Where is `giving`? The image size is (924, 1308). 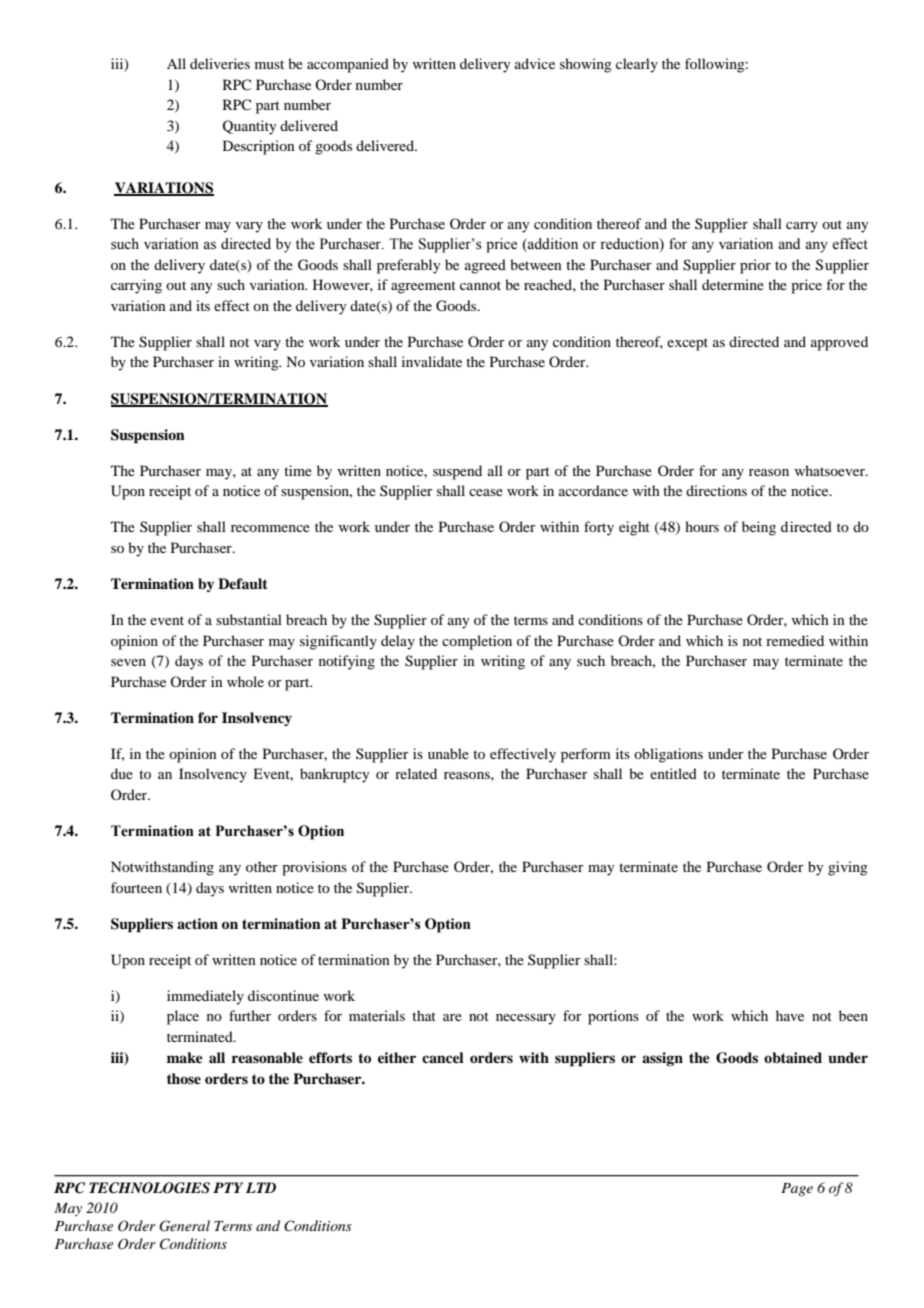 giving is located at coordinates (848, 868).
